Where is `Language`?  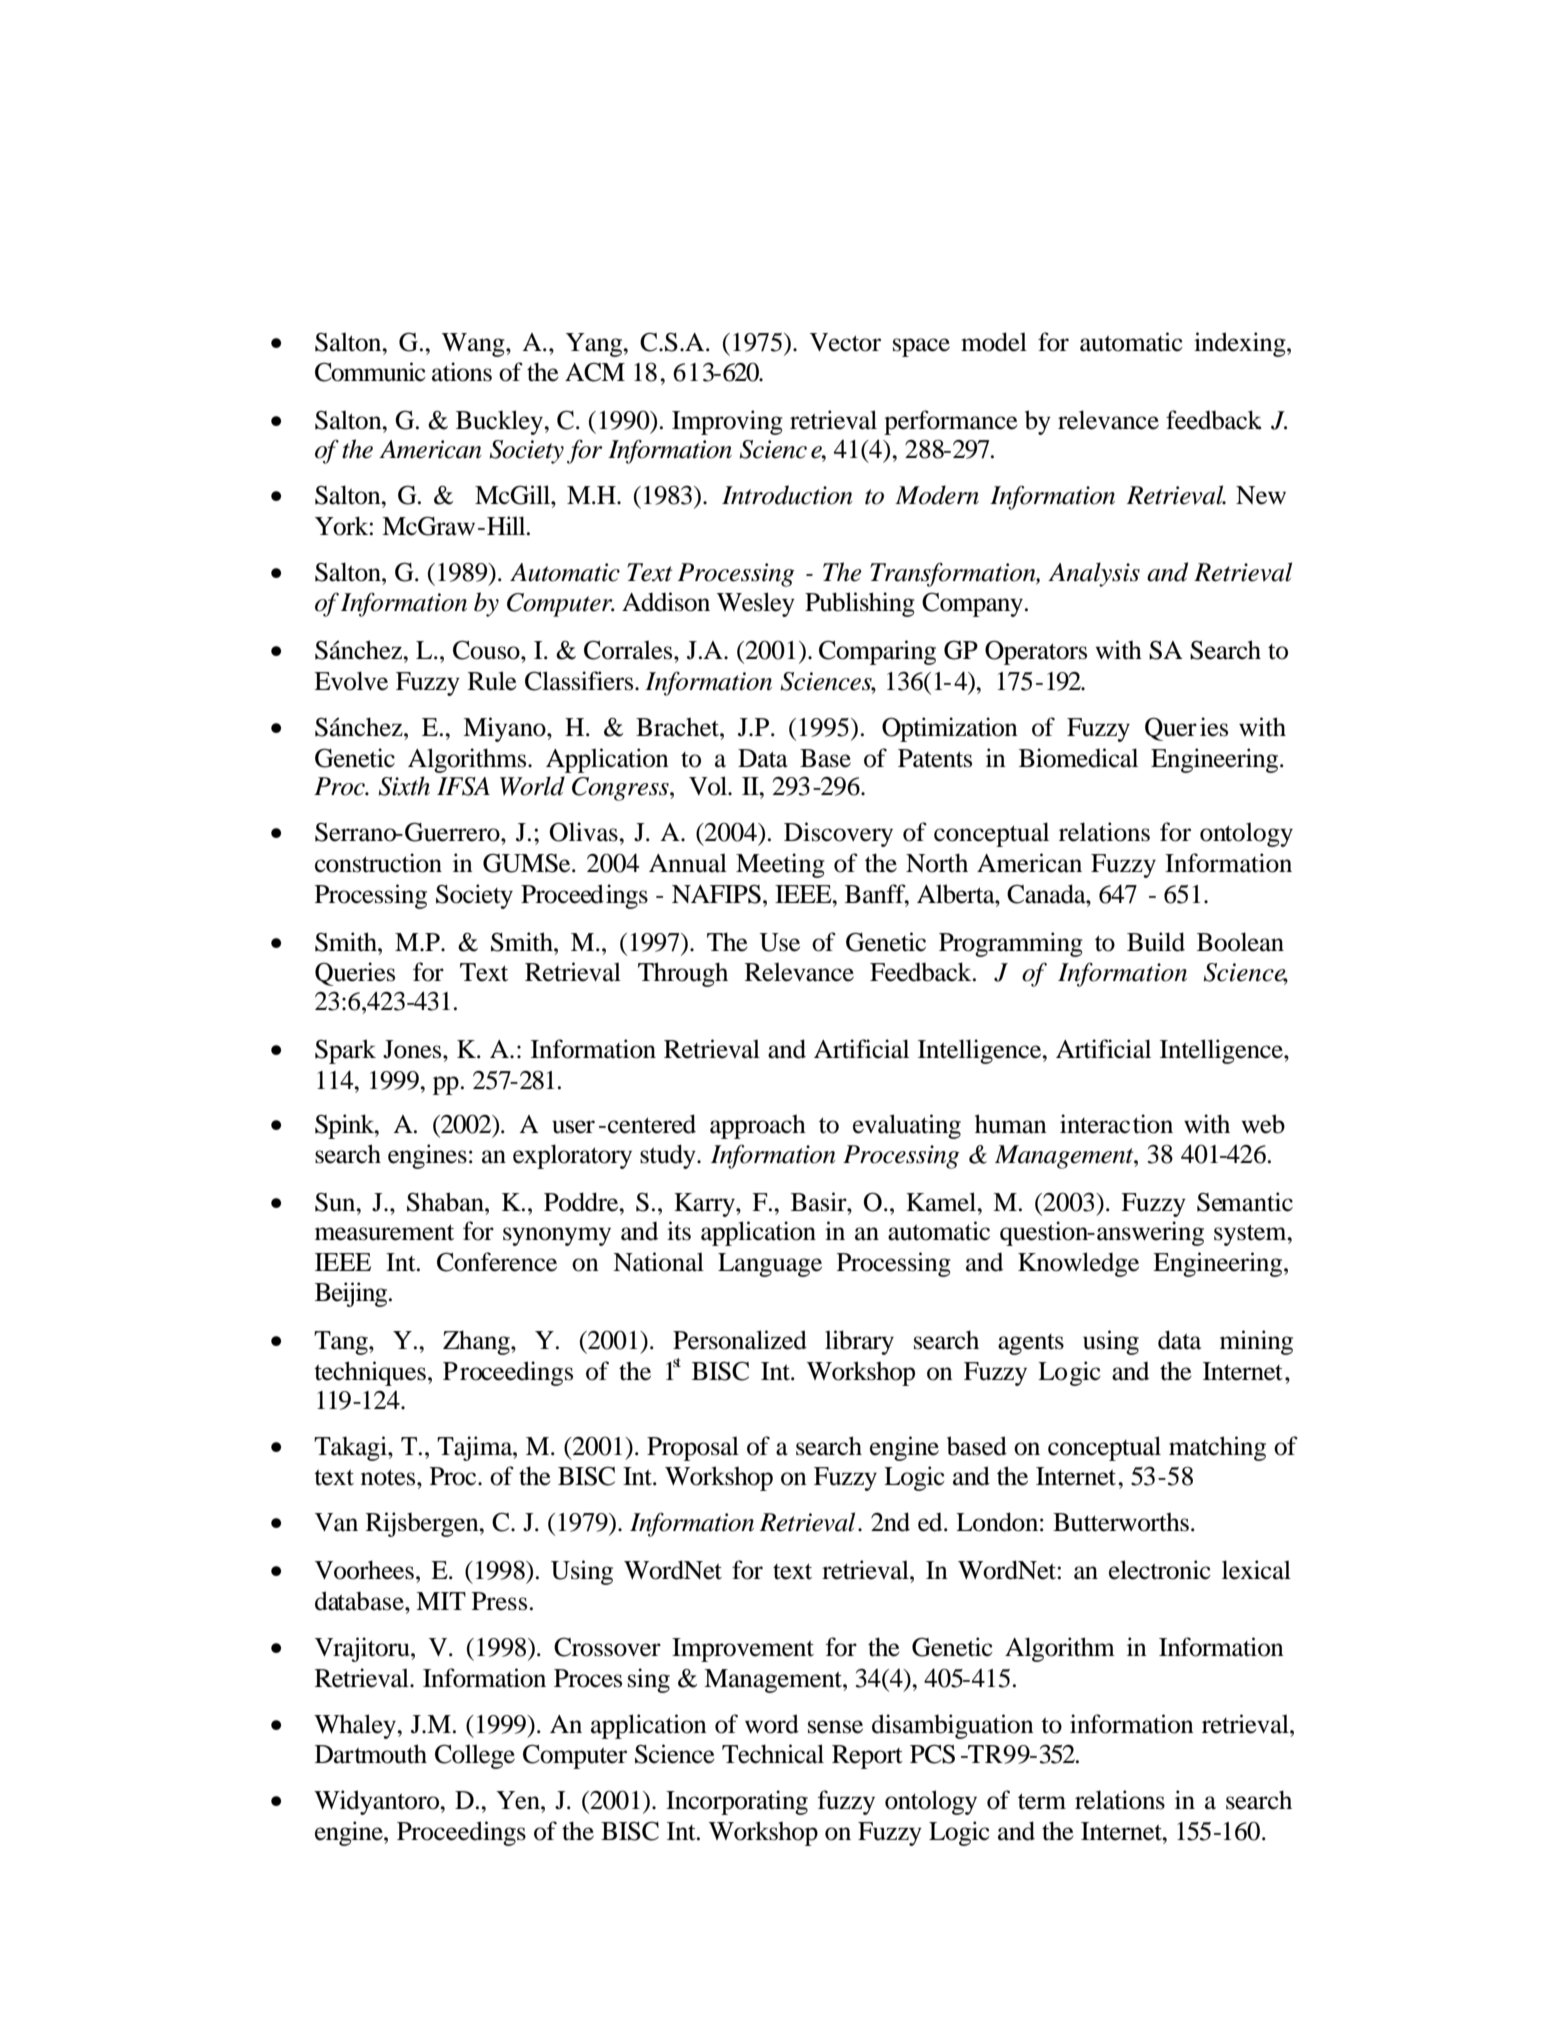
Language is located at coordinates (770, 1265).
